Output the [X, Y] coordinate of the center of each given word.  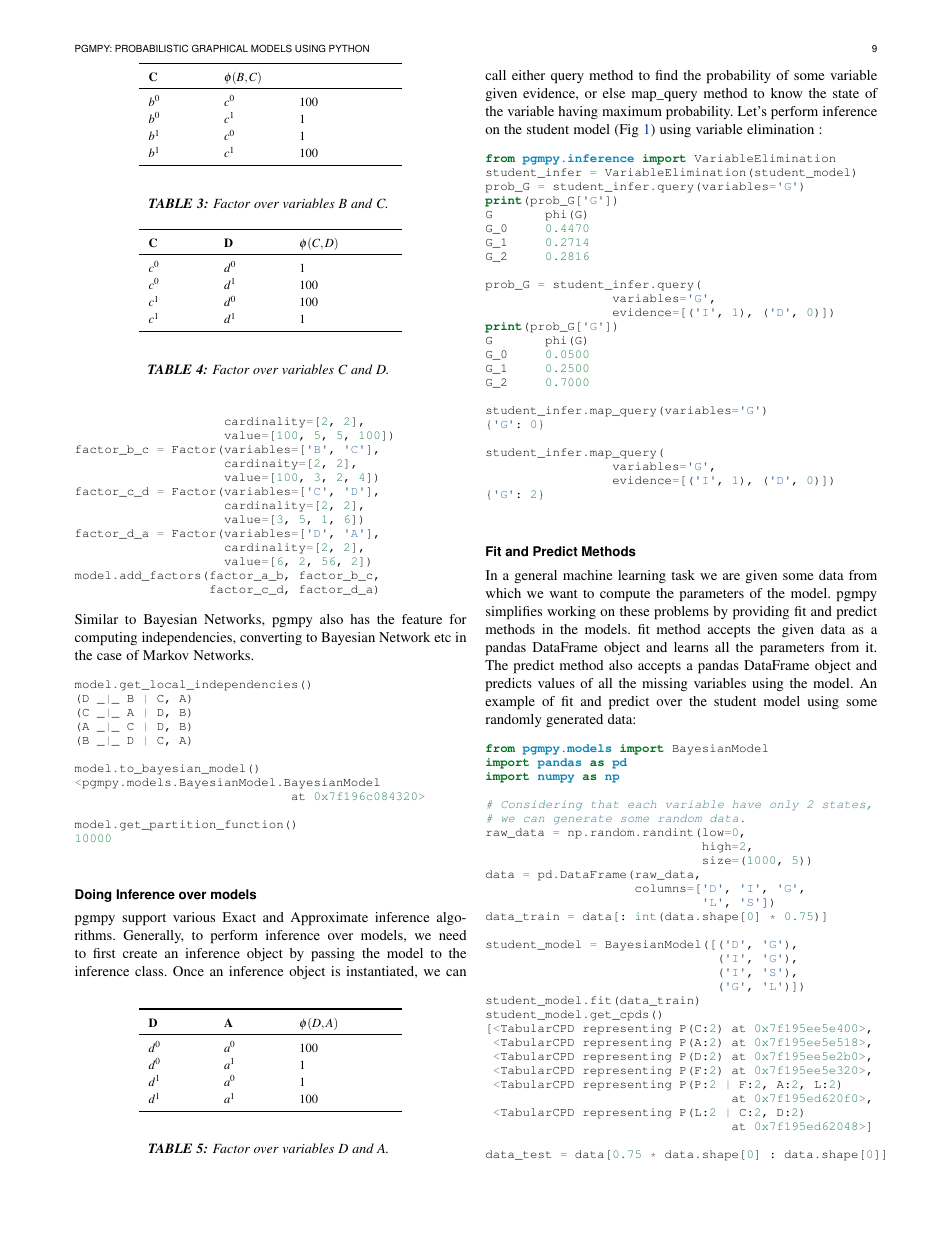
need [452, 935]
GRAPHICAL [220, 48]
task [683, 575]
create [140, 954]
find [666, 75]
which [503, 593]
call [495, 75]
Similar [96, 619]
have [747, 804]
